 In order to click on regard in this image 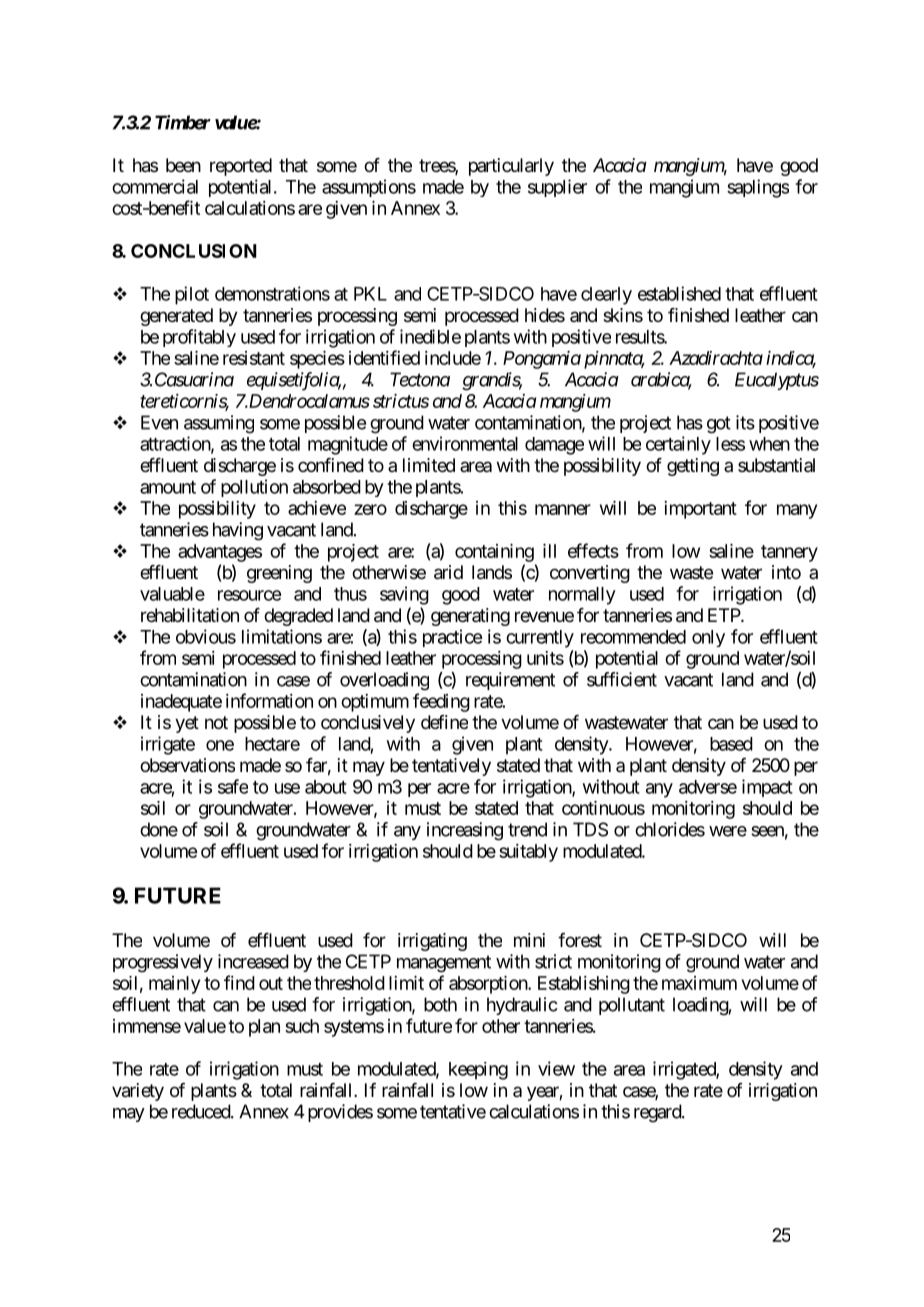, I will do `click(658, 1113)`.
